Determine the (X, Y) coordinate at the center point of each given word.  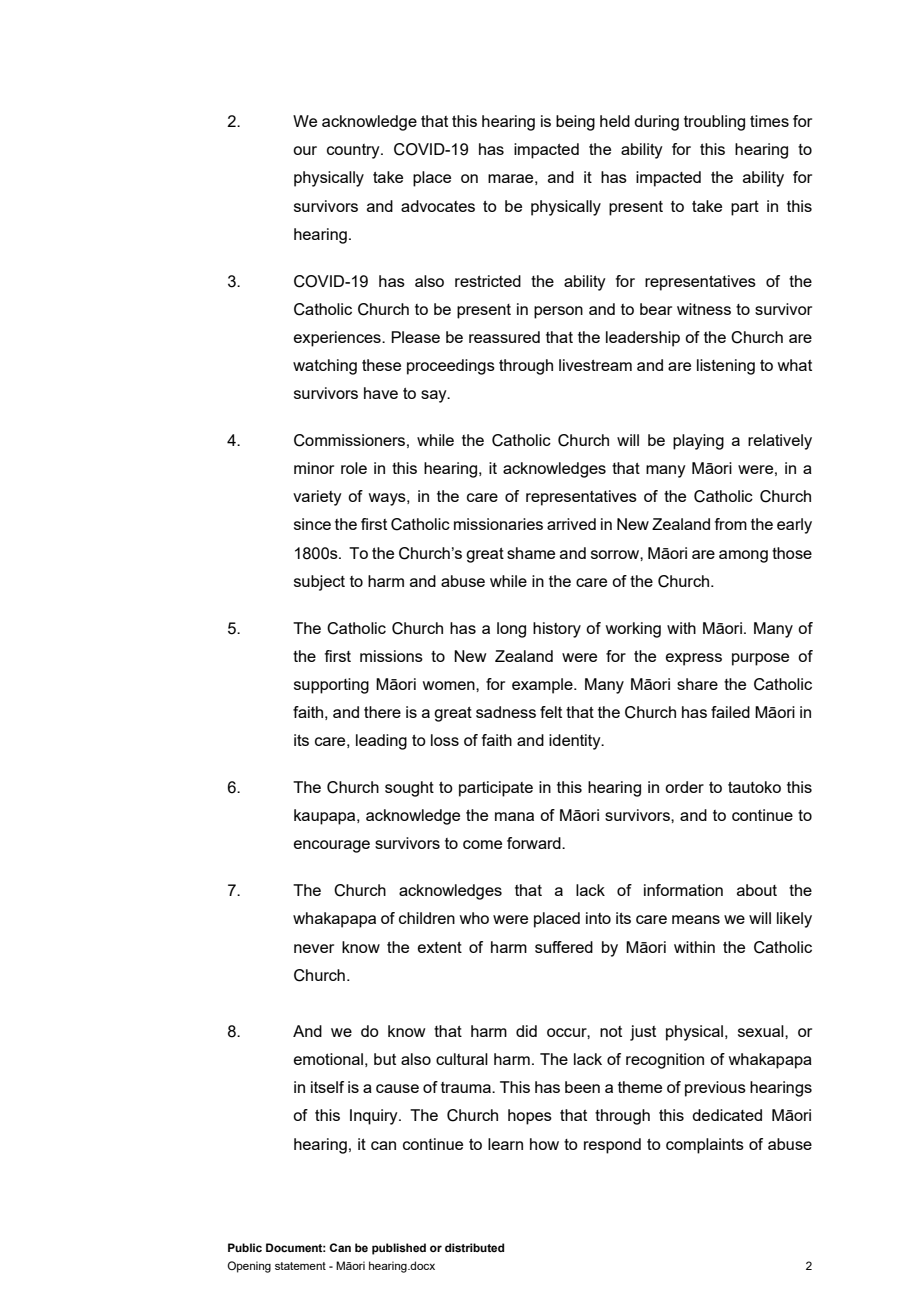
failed (730, 712)
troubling (714, 123)
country (354, 151)
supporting (331, 686)
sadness (506, 712)
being (575, 123)
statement (300, 1266)
